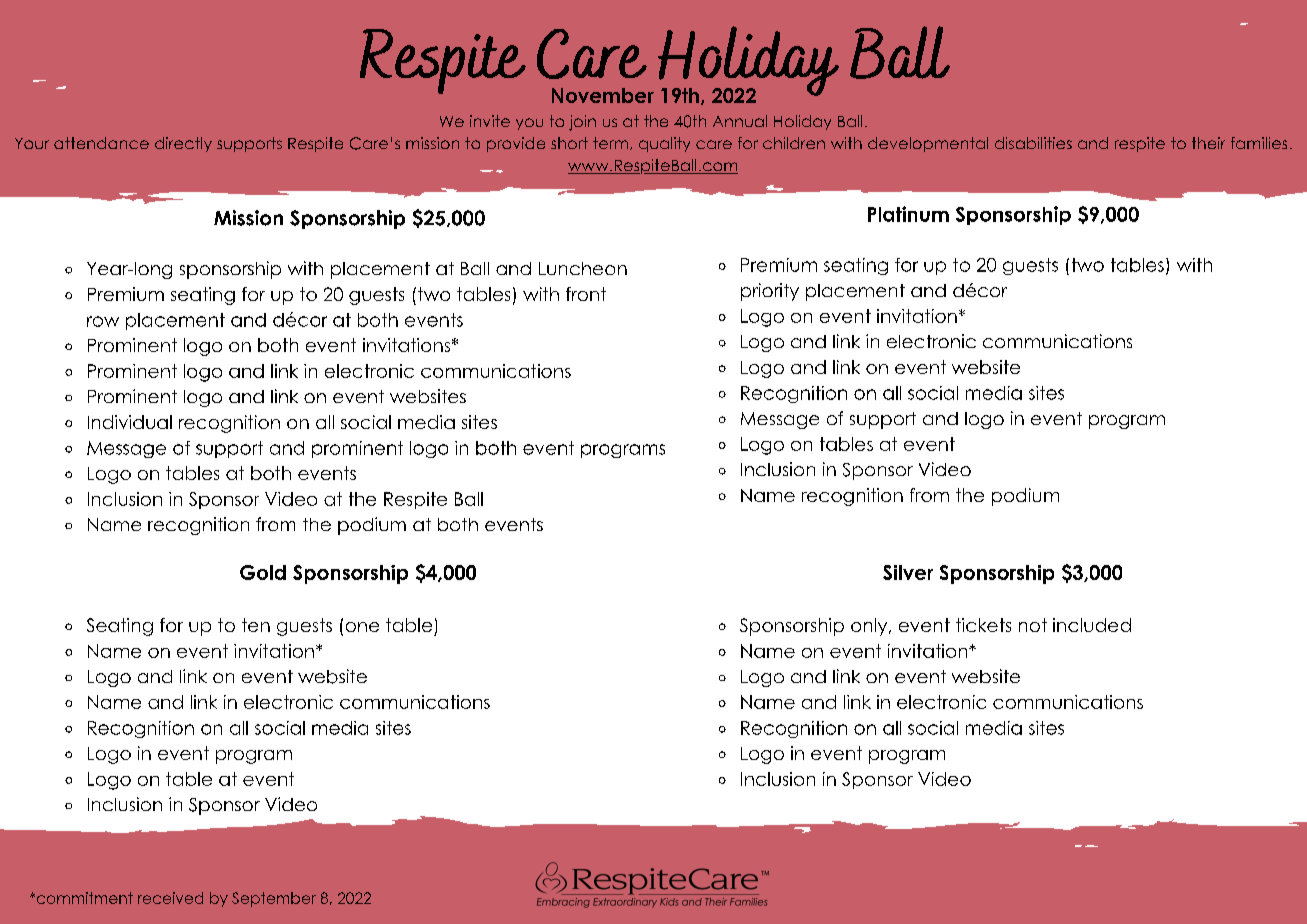  Describe the element at coordinates (170, 898) in the document. I see `received` at that location.
